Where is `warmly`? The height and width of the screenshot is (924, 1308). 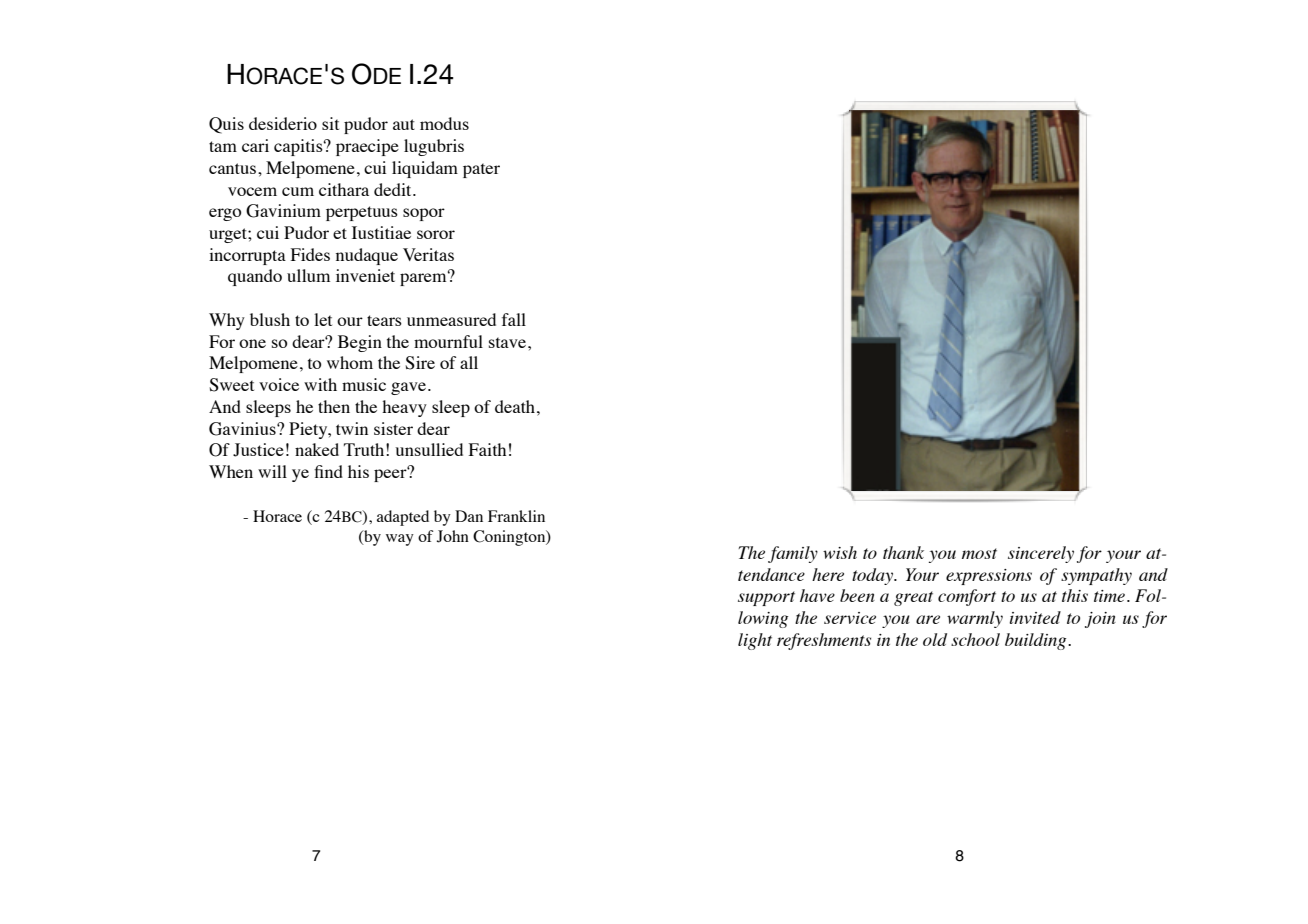
warmly is located at coordinates (975, 619).
